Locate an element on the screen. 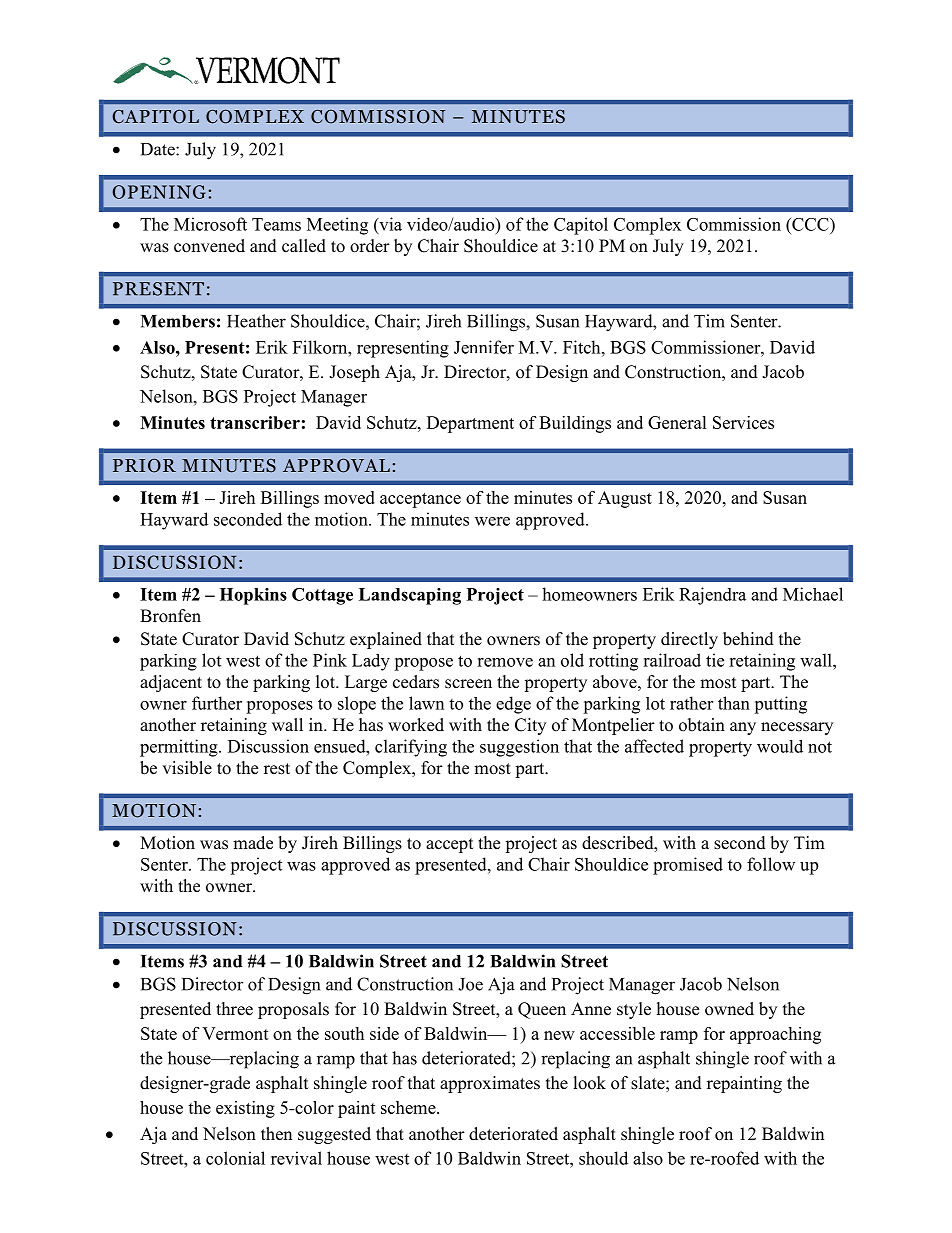  order is located at coordinates (370, 246).
